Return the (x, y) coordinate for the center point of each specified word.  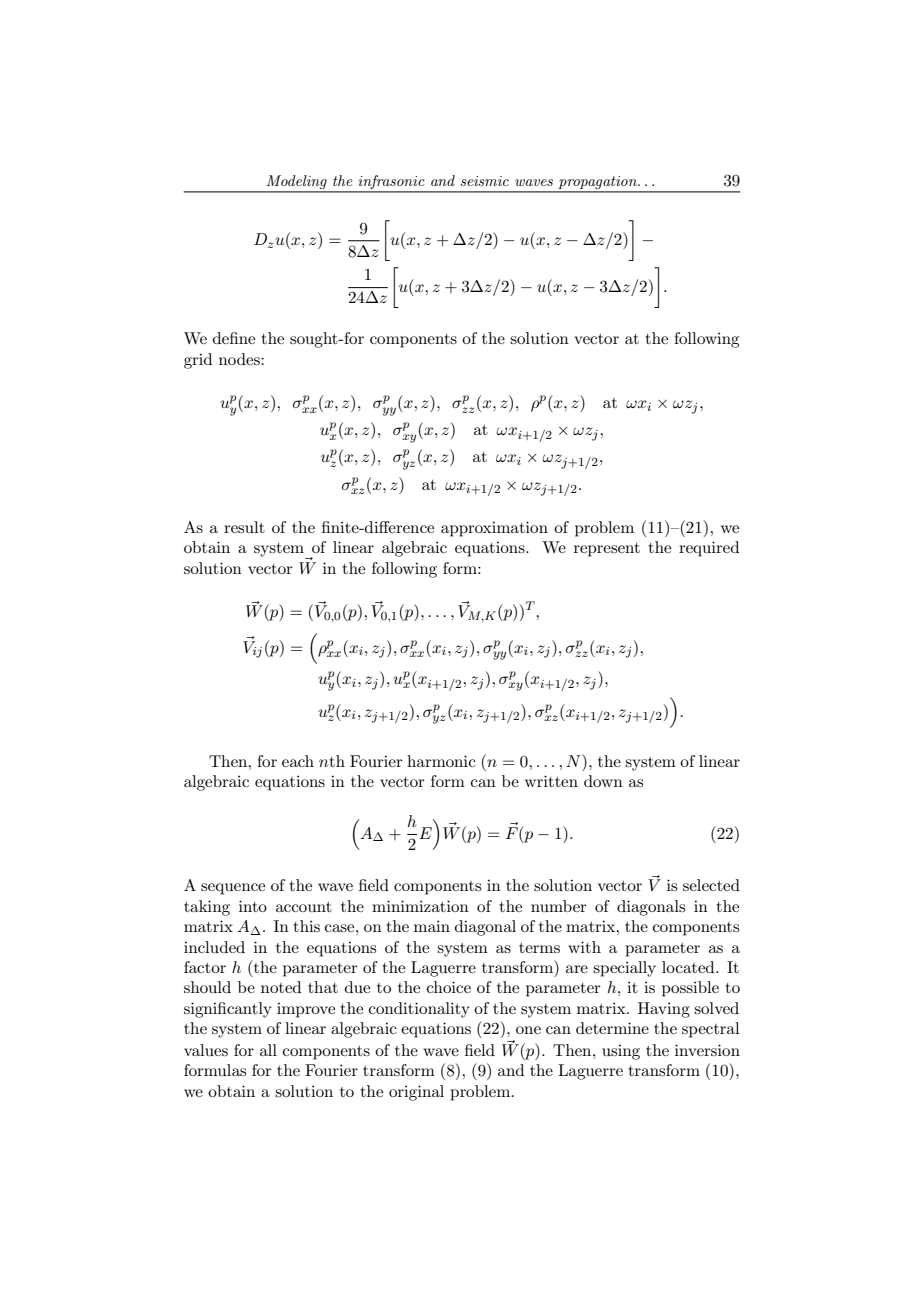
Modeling (297, 183)
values (206, 1050)
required (709, 549)
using (621, 1052)
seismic (484, 181)
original (416, 1093)
